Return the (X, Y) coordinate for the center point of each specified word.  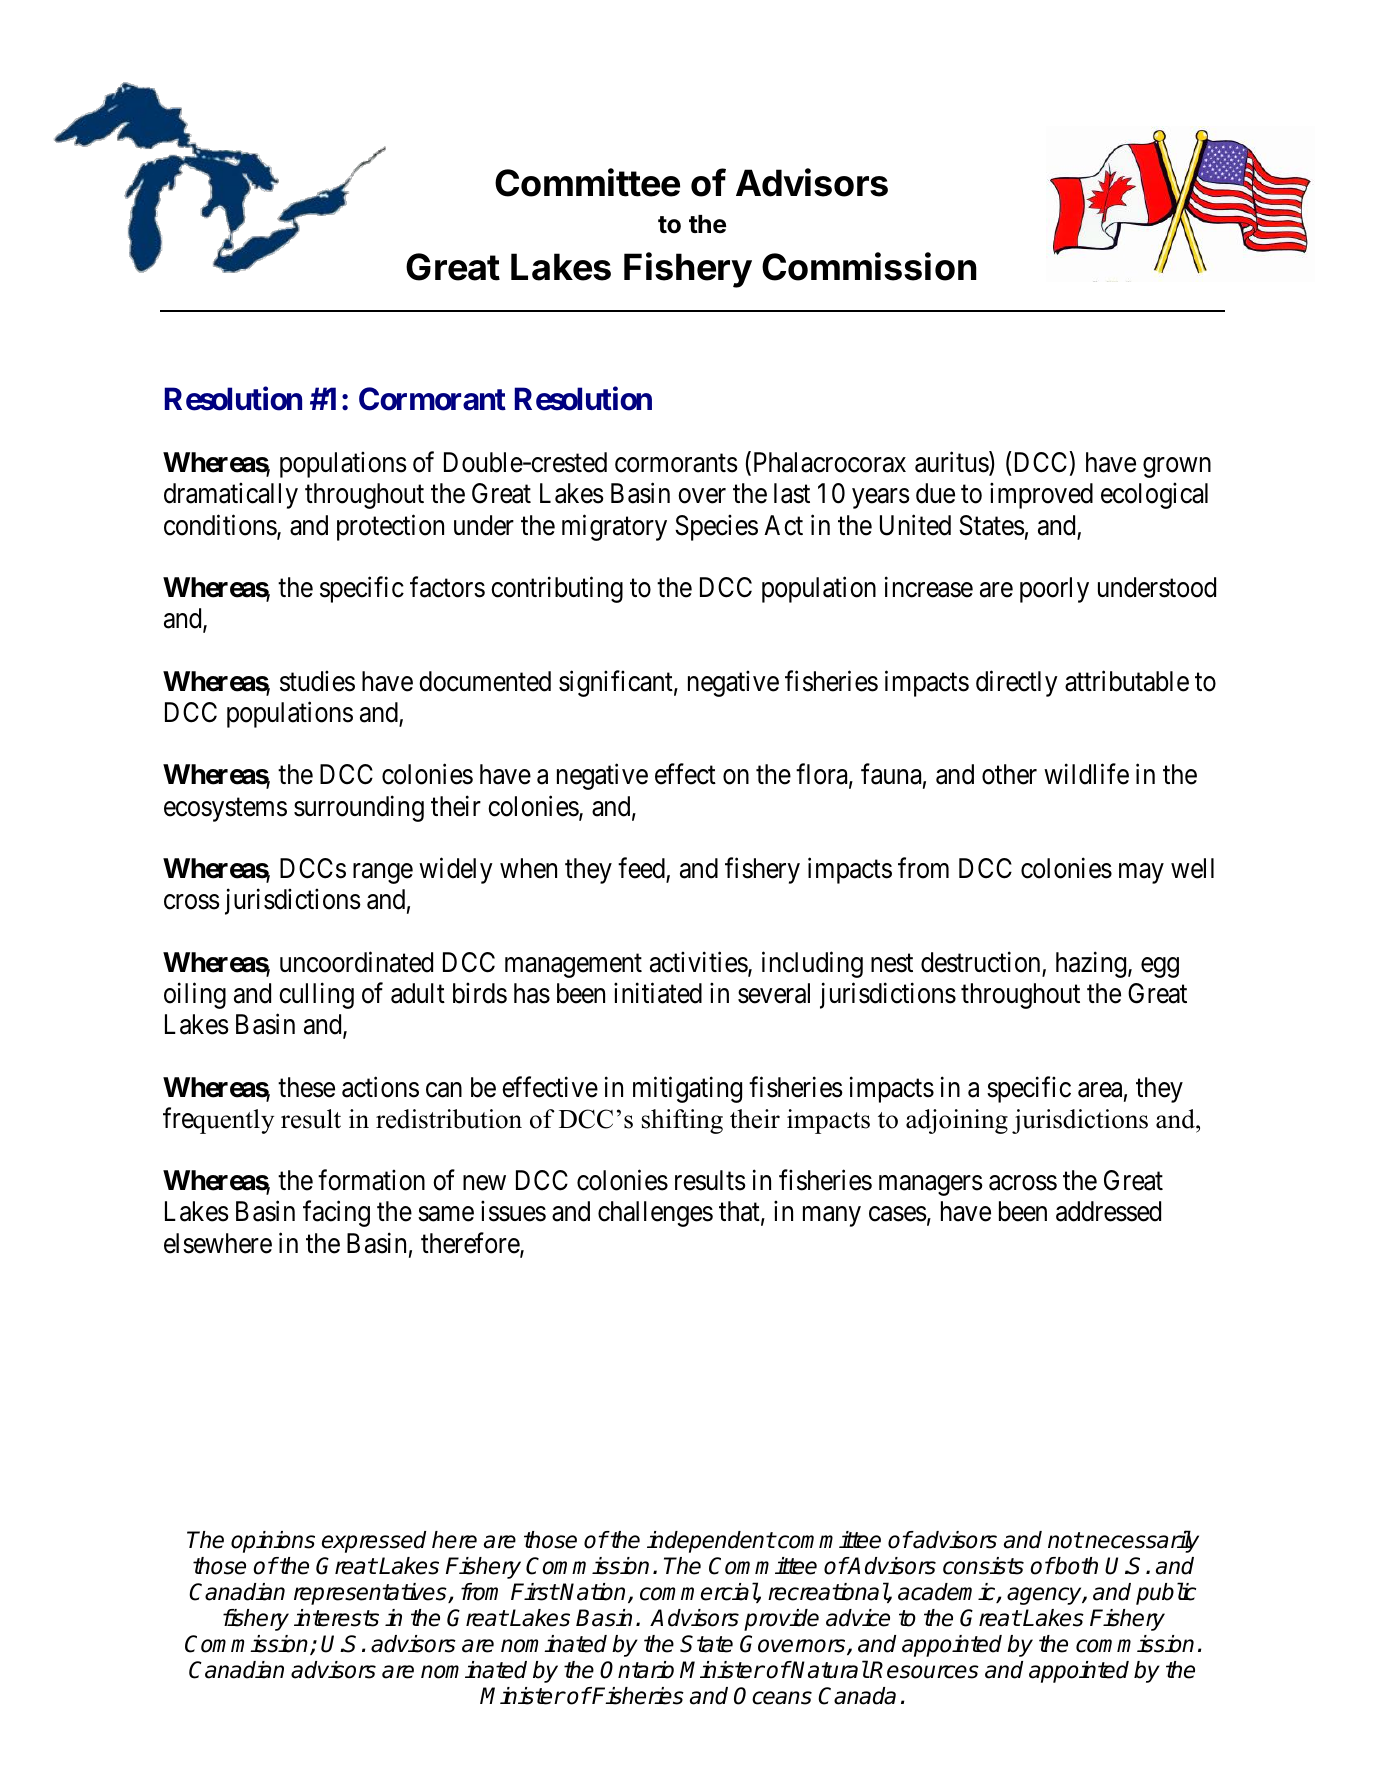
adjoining (957, 1121)
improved (1041, 496)
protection (390, 527)
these (306, 1087)
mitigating (687, 1089)
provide (781, 1620)
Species (716, 527)
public (1166, 1593)
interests (336, 1618)
